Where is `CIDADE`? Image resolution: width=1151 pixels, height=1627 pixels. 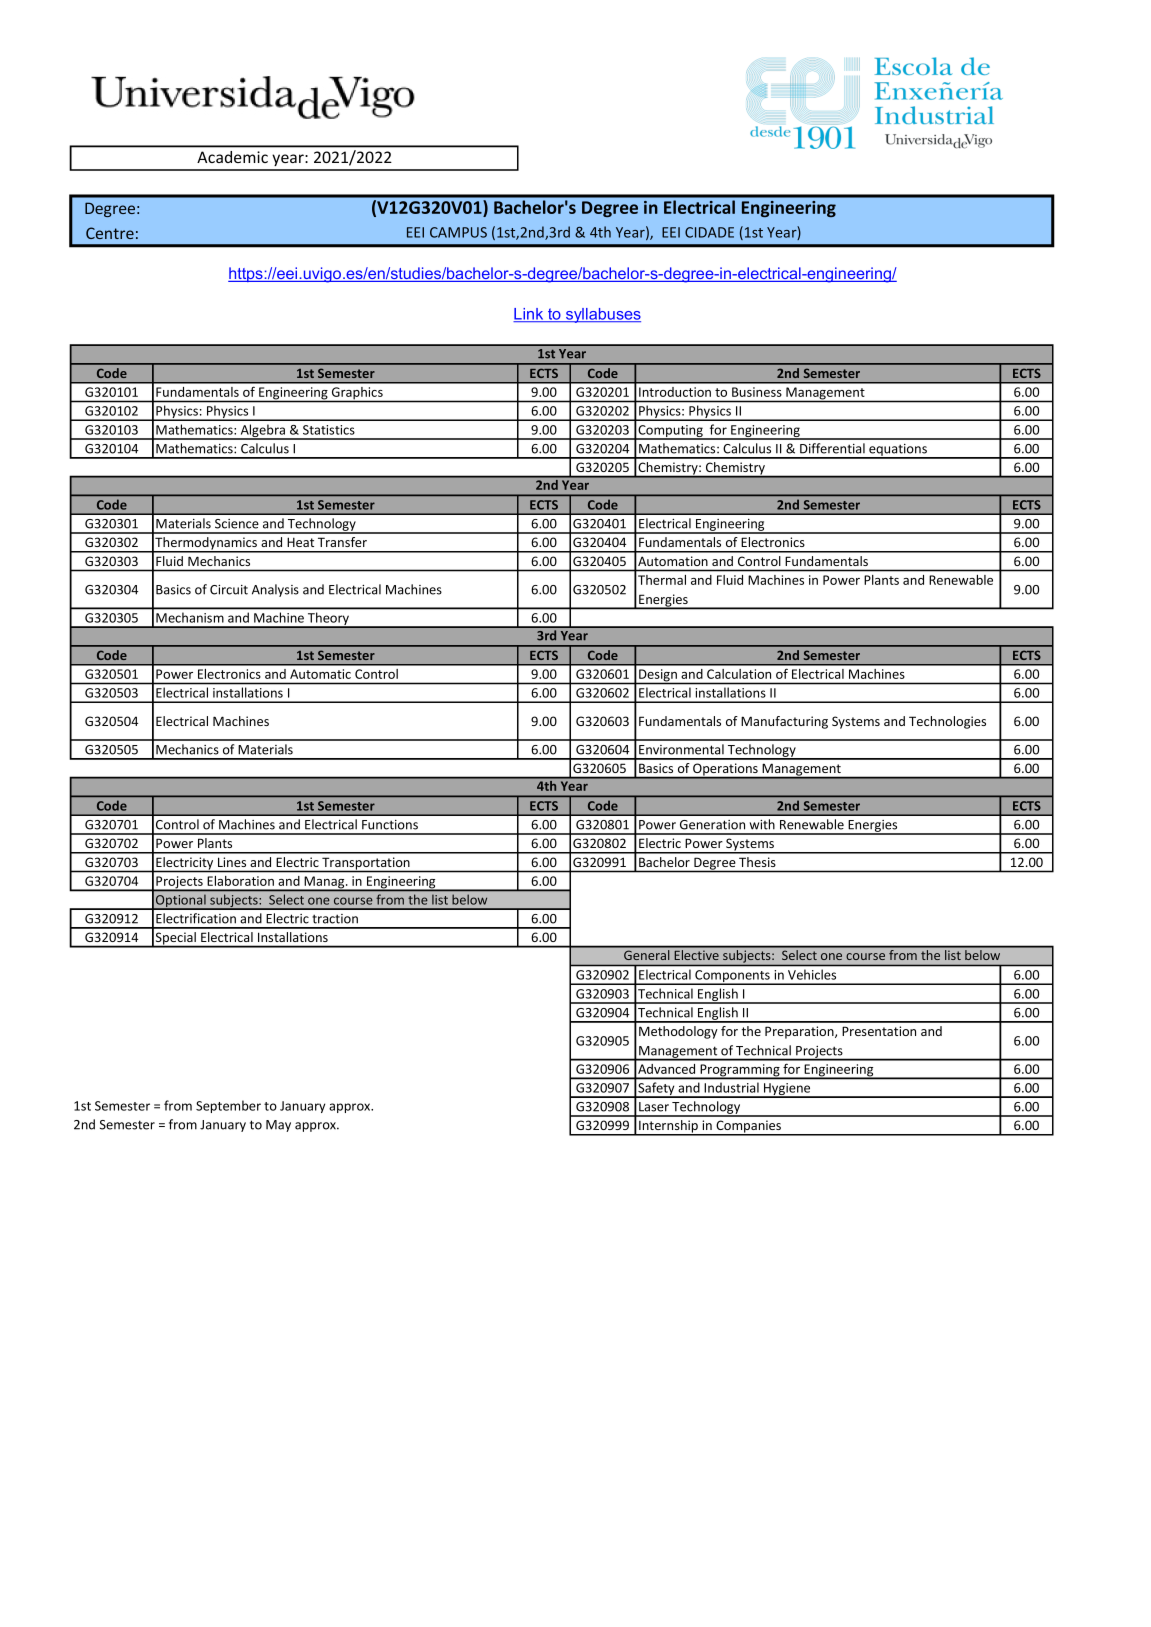 CIDADE is located at coordinates (709, 232).
